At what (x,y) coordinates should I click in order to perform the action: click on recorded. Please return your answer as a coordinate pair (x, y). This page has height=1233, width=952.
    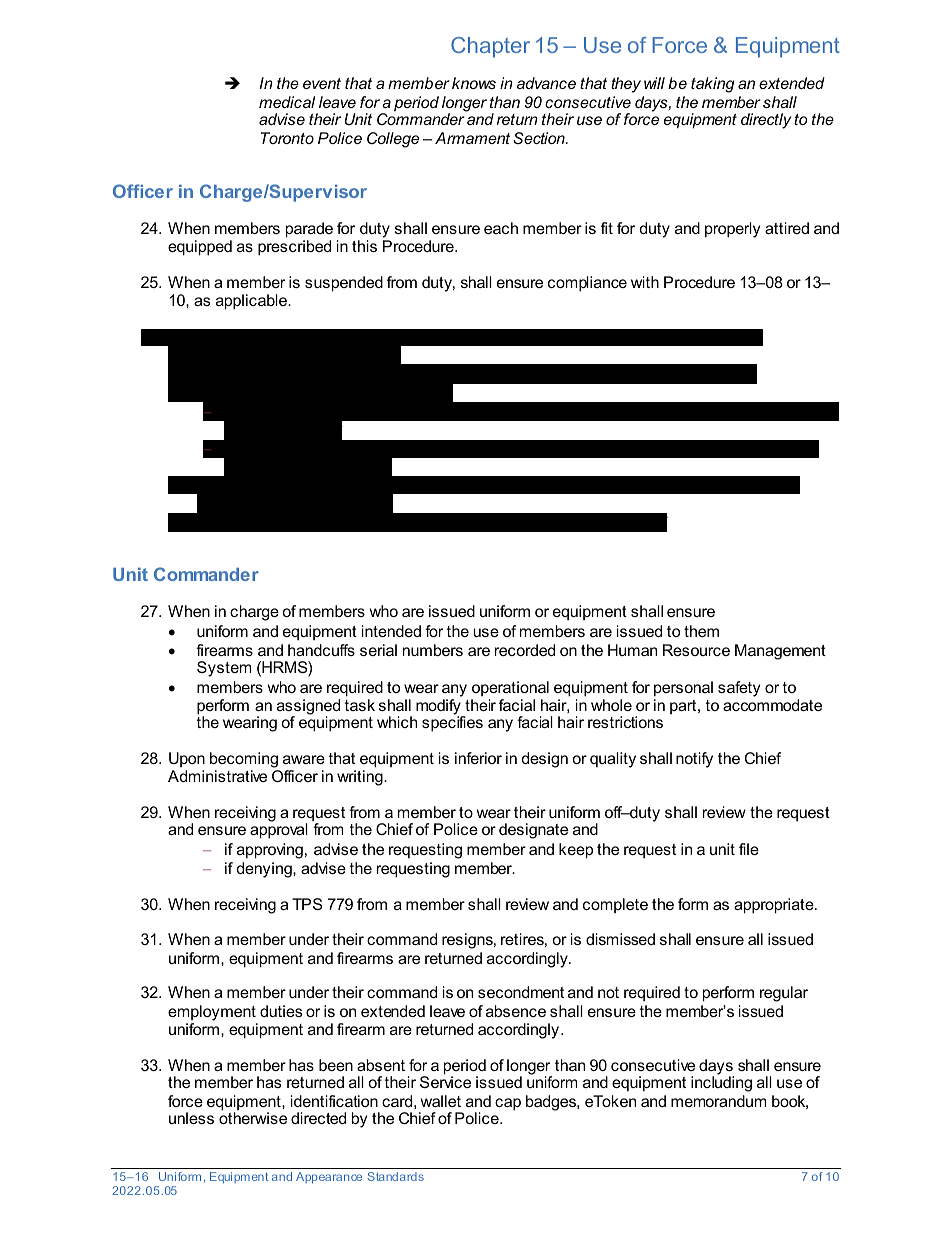
    Looking at the image, I should click on (525, 650).
